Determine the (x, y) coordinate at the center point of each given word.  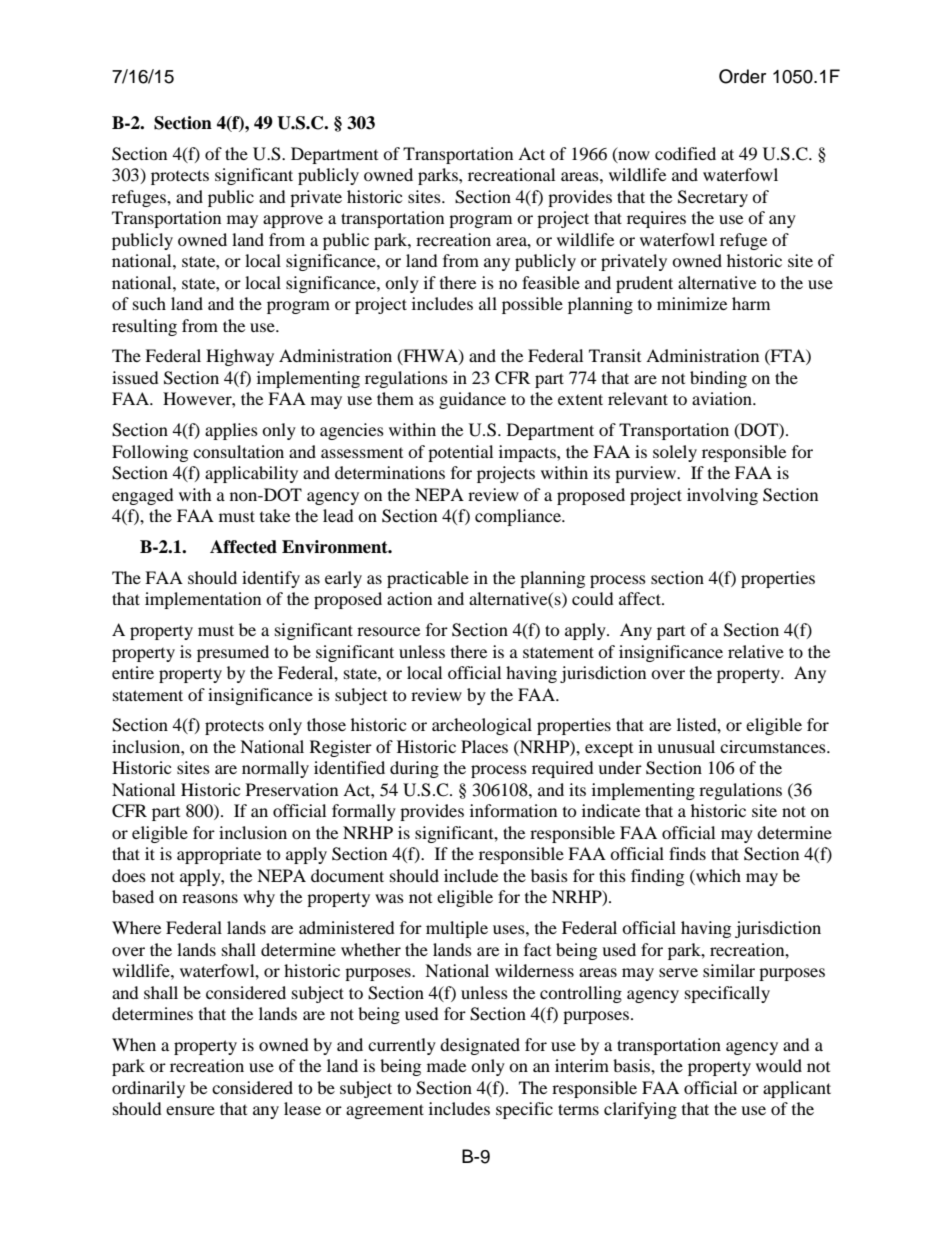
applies (231, 431)
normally (275, 769)
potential (460, 453)
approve (293, 221)
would (779, 1065)
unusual (686, 746)
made (446, 1065)
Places (484, 746)
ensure (190, 1110)
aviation (723, 398)
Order (742, 76)
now (633, 156)
